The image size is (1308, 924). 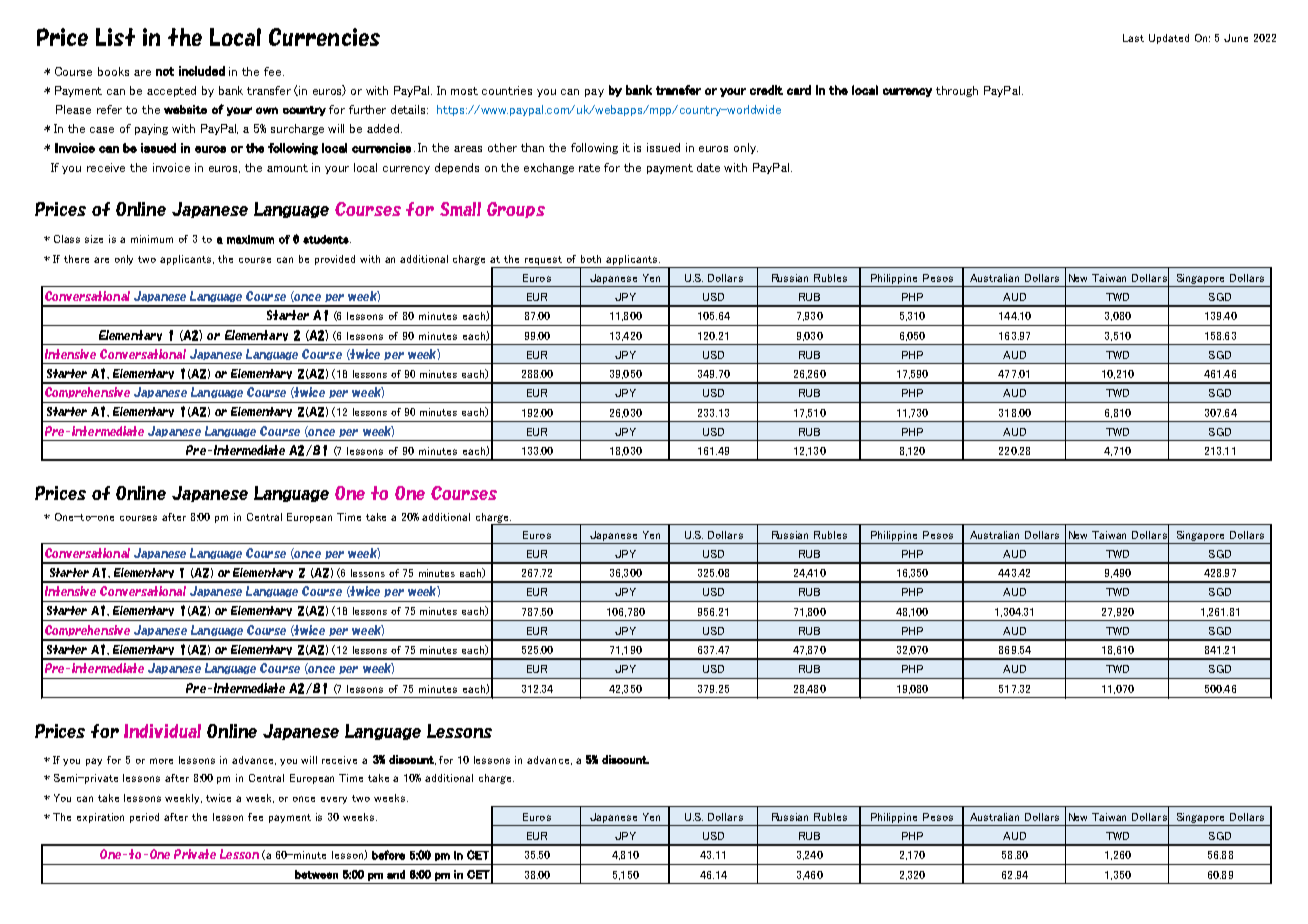 I want to click on Last, so click(x=1133, y=38).
